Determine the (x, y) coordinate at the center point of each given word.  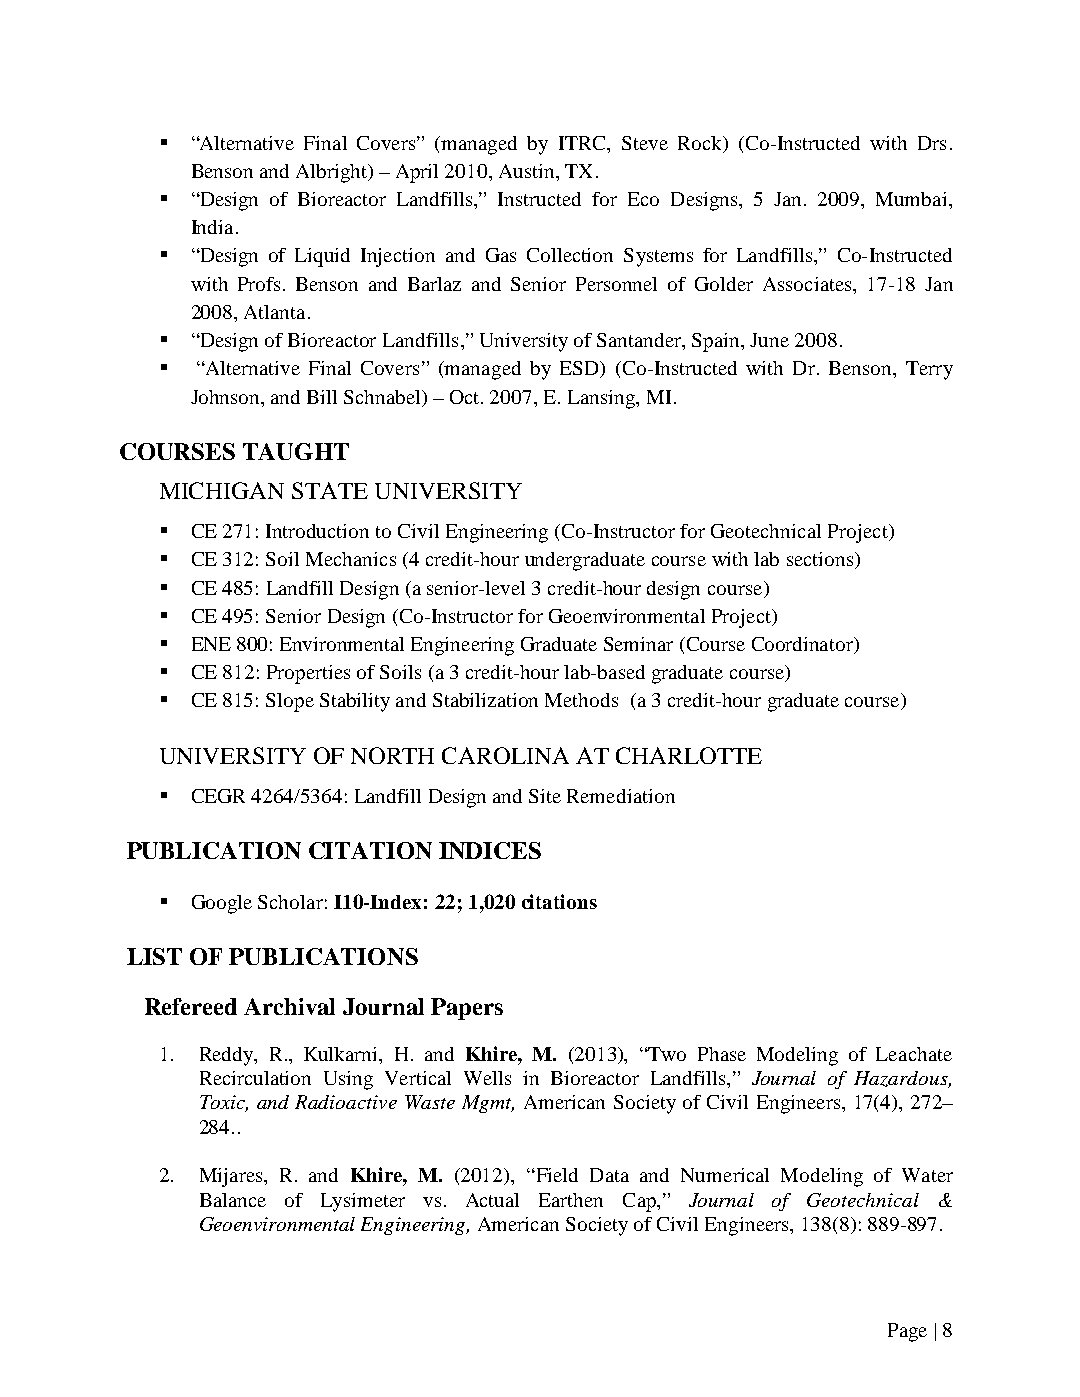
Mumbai (913, 199)
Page (907, 1332)
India (212, 227)
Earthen (571, 1200)
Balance (233, 1200)
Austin (528, 171)
